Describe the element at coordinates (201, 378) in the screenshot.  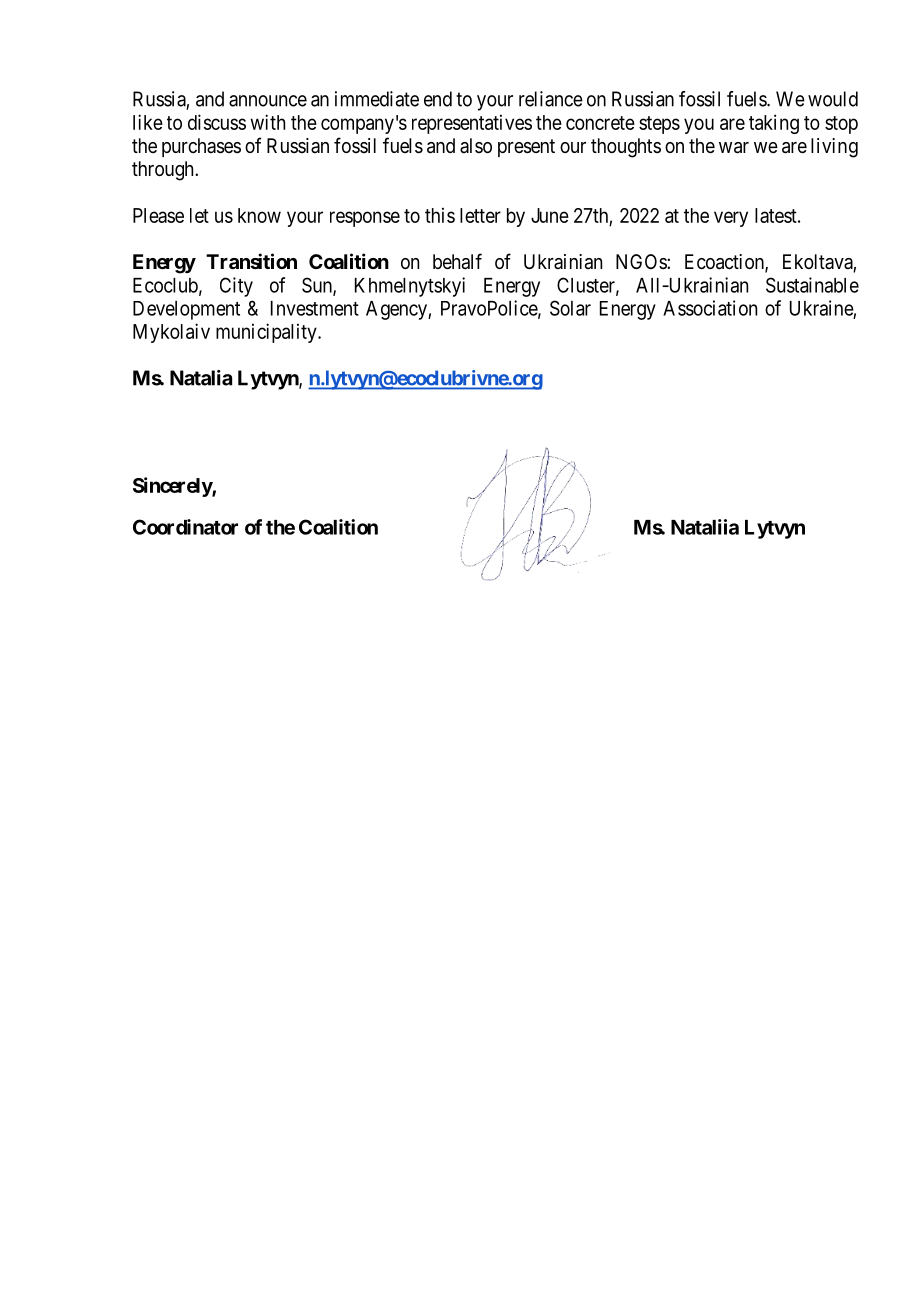
I see `Natalia` at that location.
